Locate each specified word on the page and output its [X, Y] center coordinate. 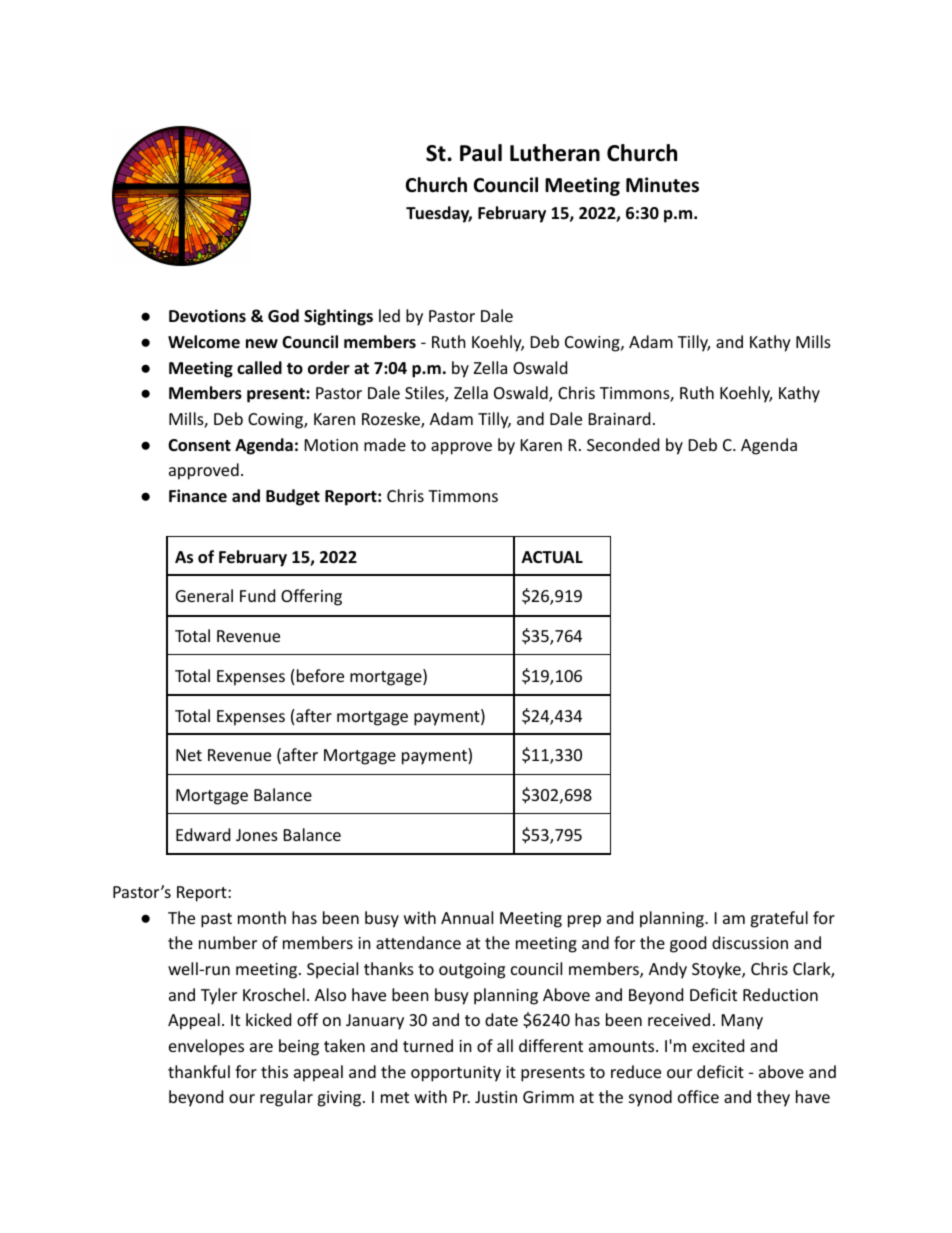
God [283, 316]
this [274, 1071]
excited [718, 1045]
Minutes [662, 185]
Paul [481, 153]
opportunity [456, 1074]
